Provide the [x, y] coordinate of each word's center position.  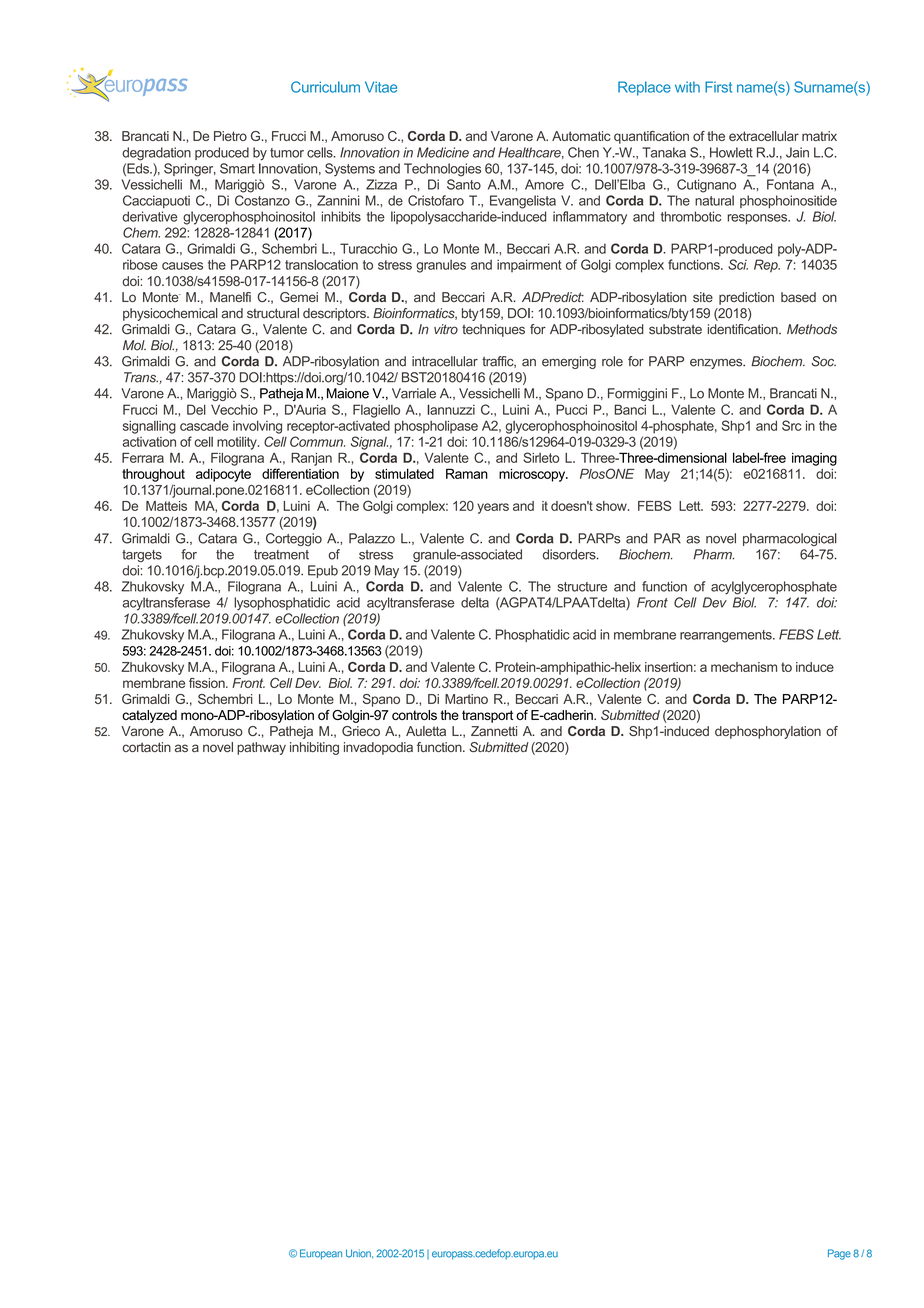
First [718, 87]
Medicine [443, 152]
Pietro [230, 136]
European [321, 1254]
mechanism [744, 667]
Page [839, 1254]
